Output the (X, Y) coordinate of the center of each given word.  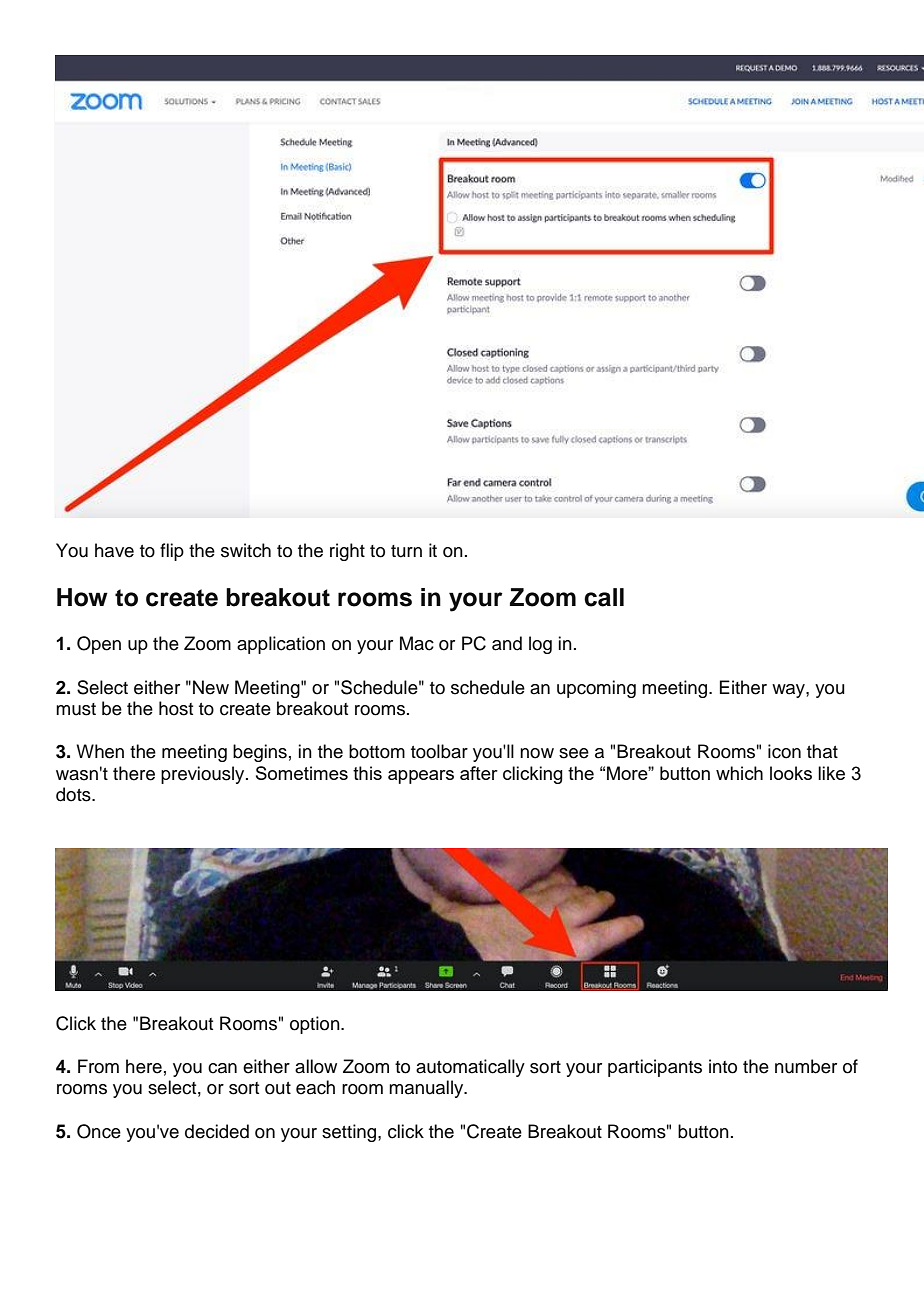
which (739, 773)
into (723, 1066)
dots (74, 794)
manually (427, 1089)
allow (316, 1066)
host (176, 708)
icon (784, 751)
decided (217, 1131)
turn (406, 551)
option (316, 1025)
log (540, 645)
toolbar (439, 751)
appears (421, 777)
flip (172, 552)
